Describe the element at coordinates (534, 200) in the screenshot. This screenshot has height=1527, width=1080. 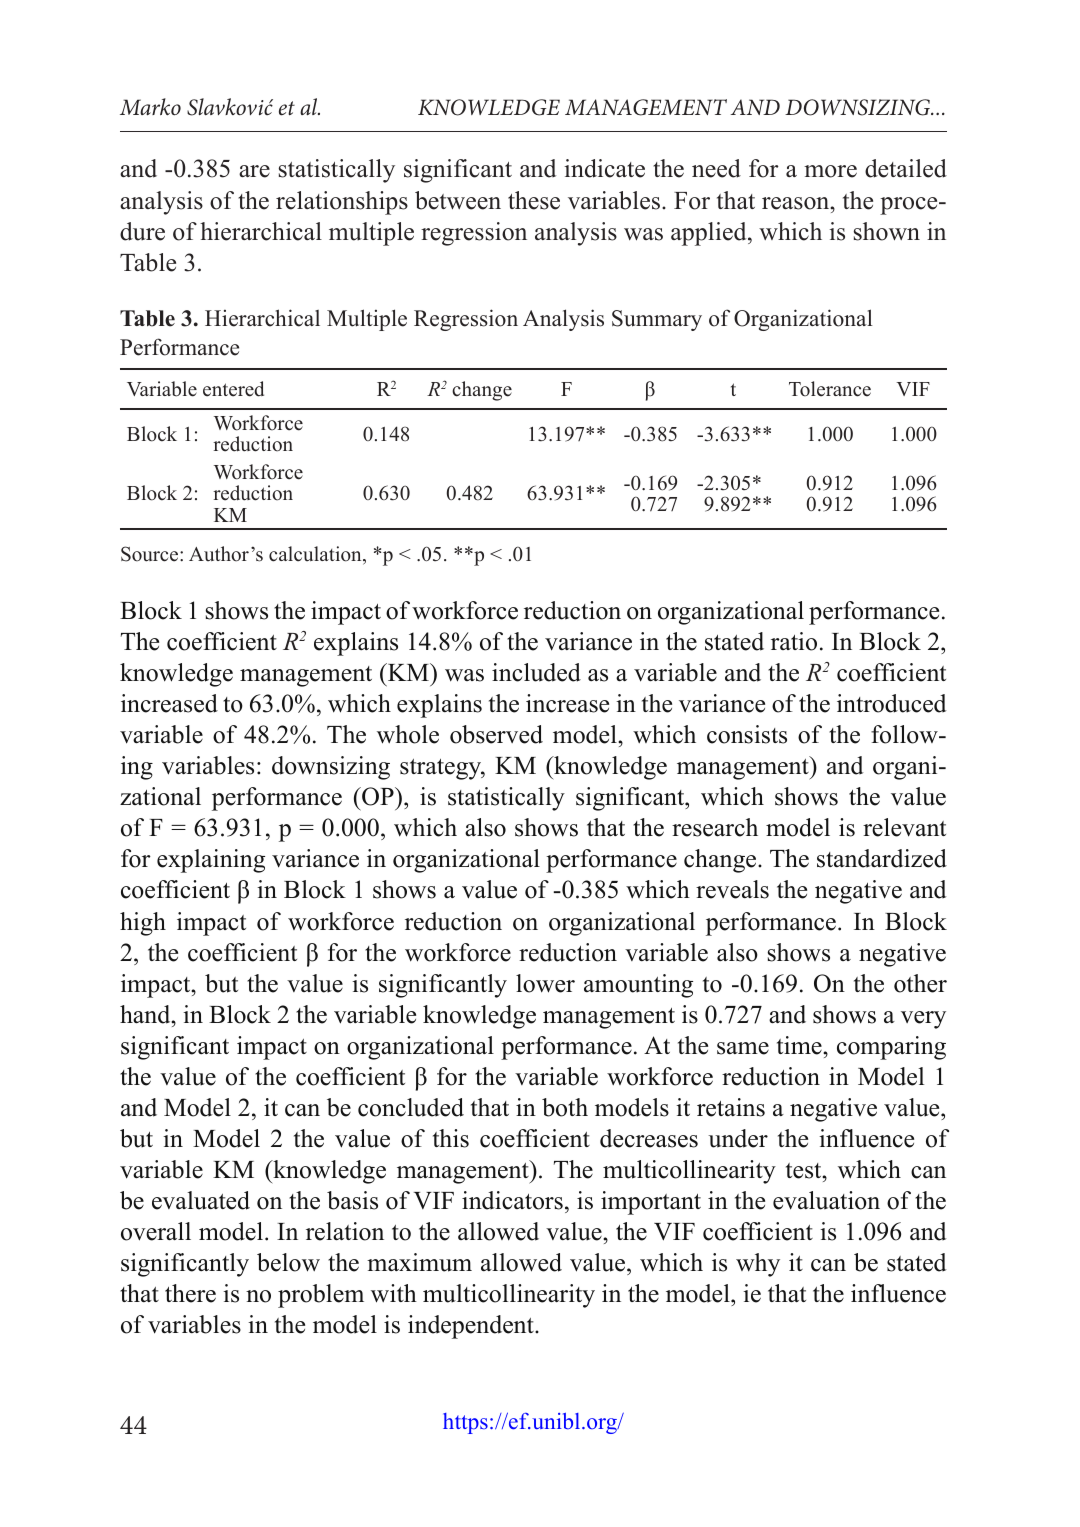
I see `these` at that location.
